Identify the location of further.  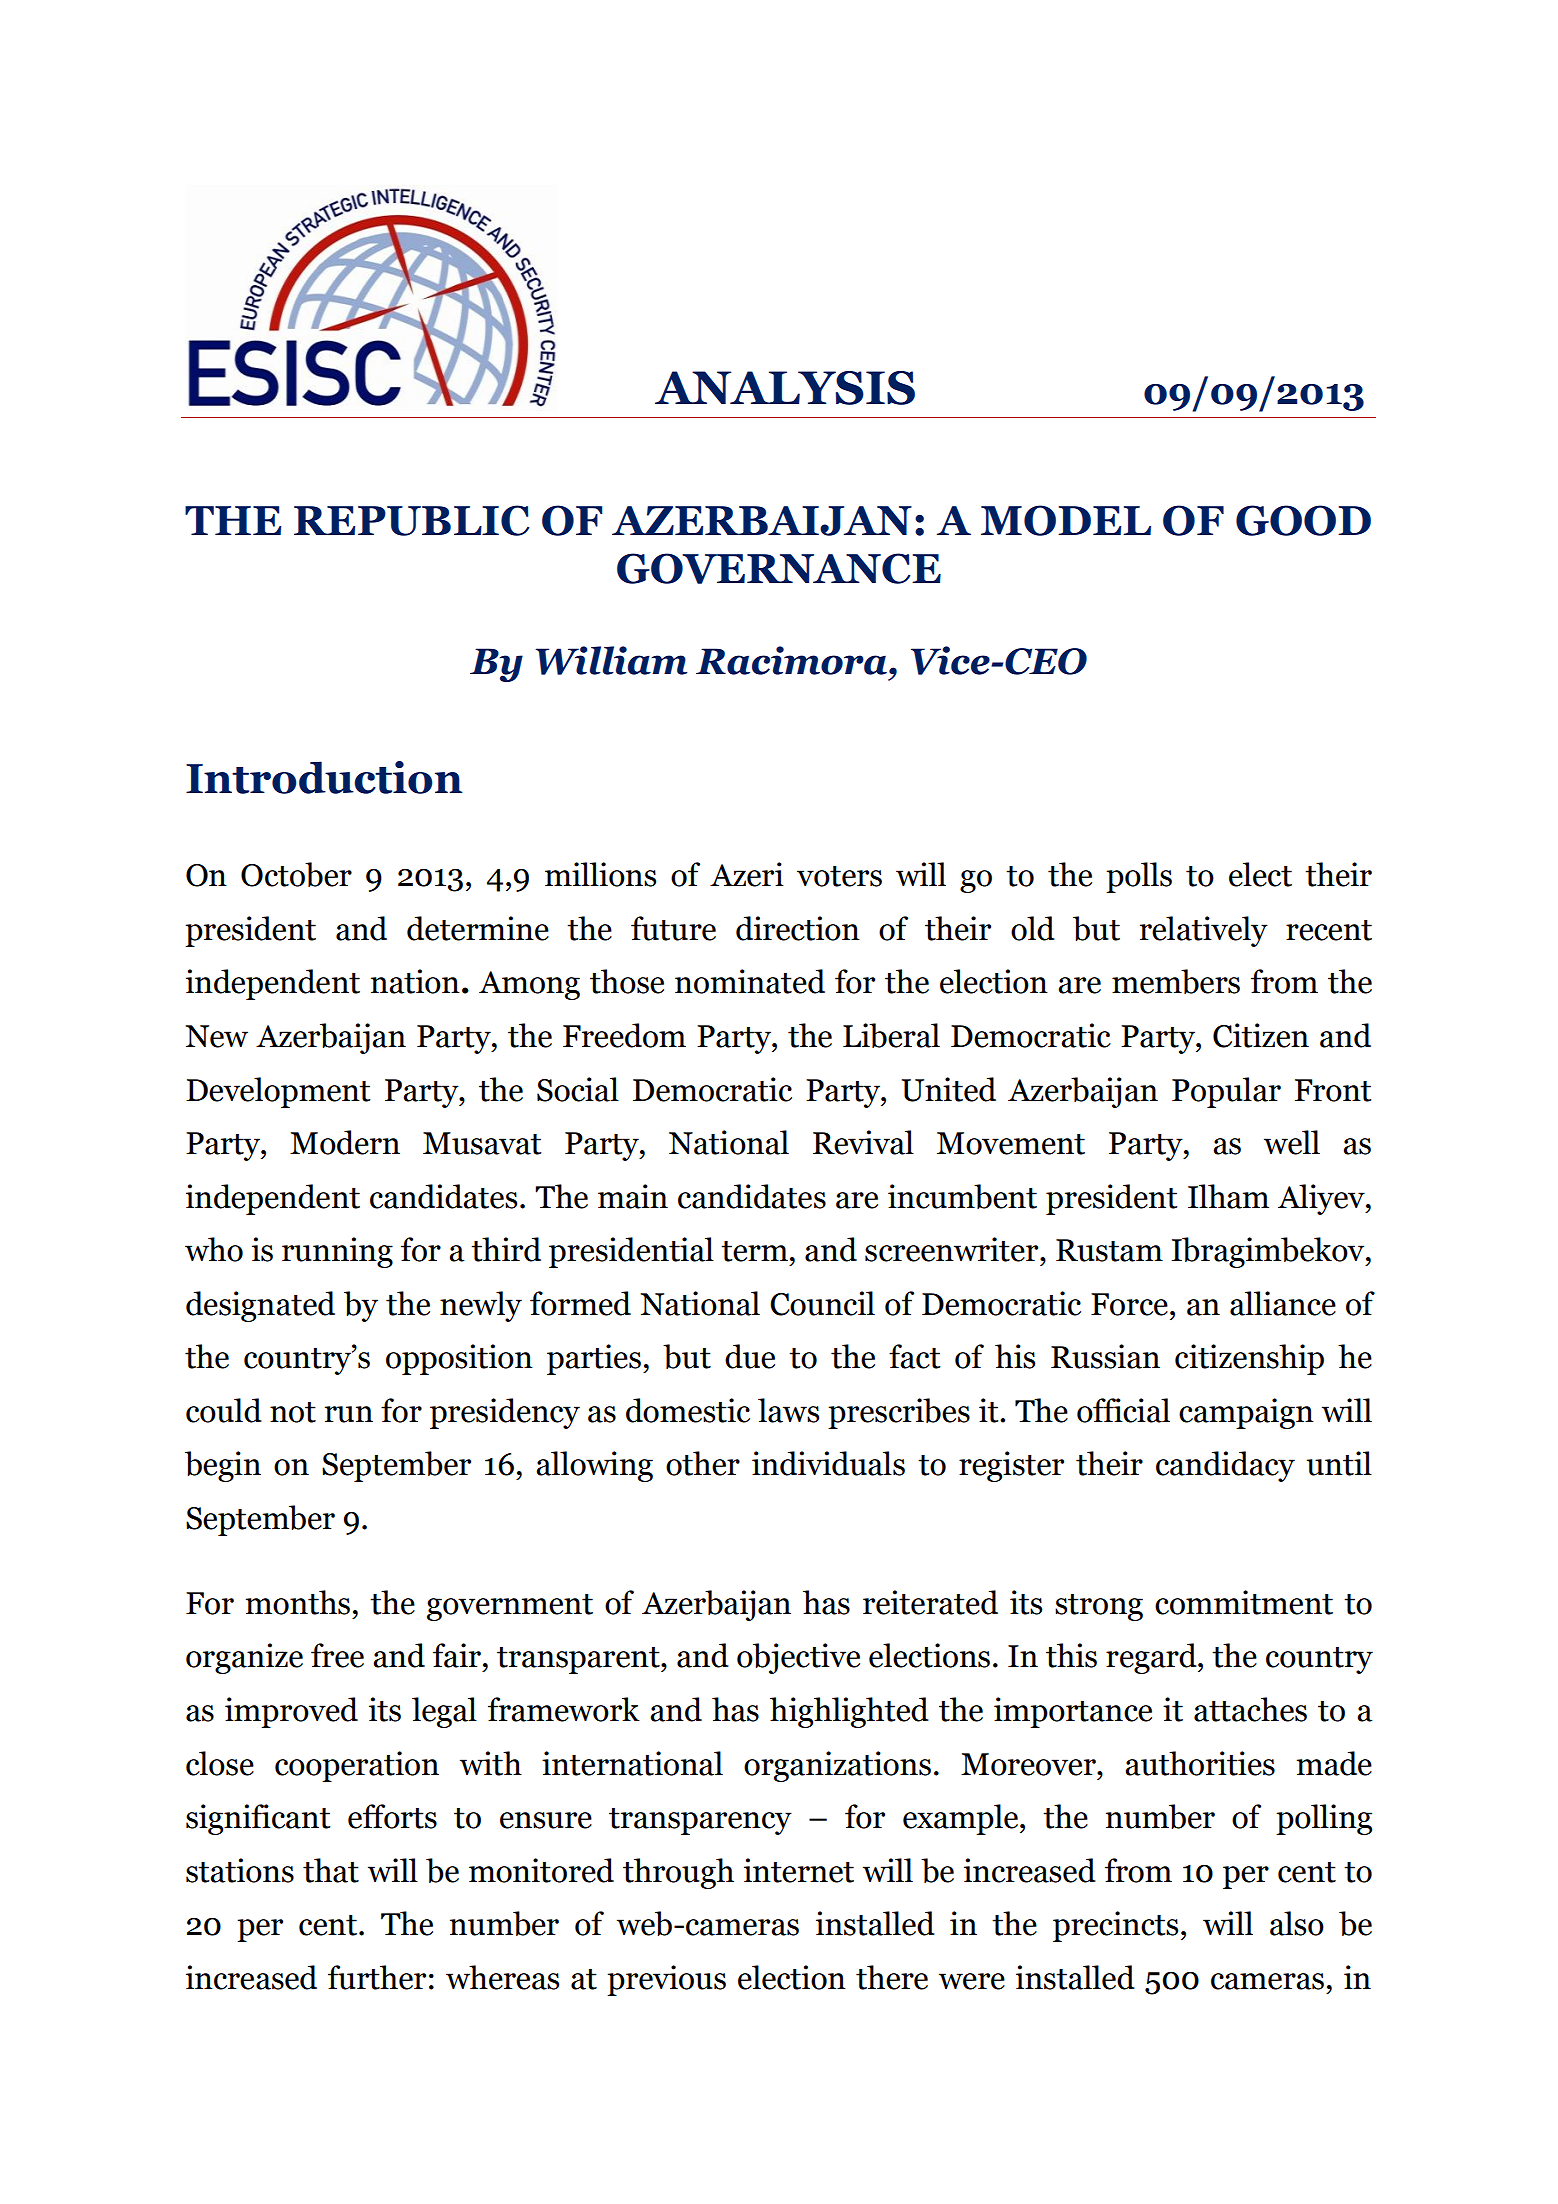
(377, 1977).
